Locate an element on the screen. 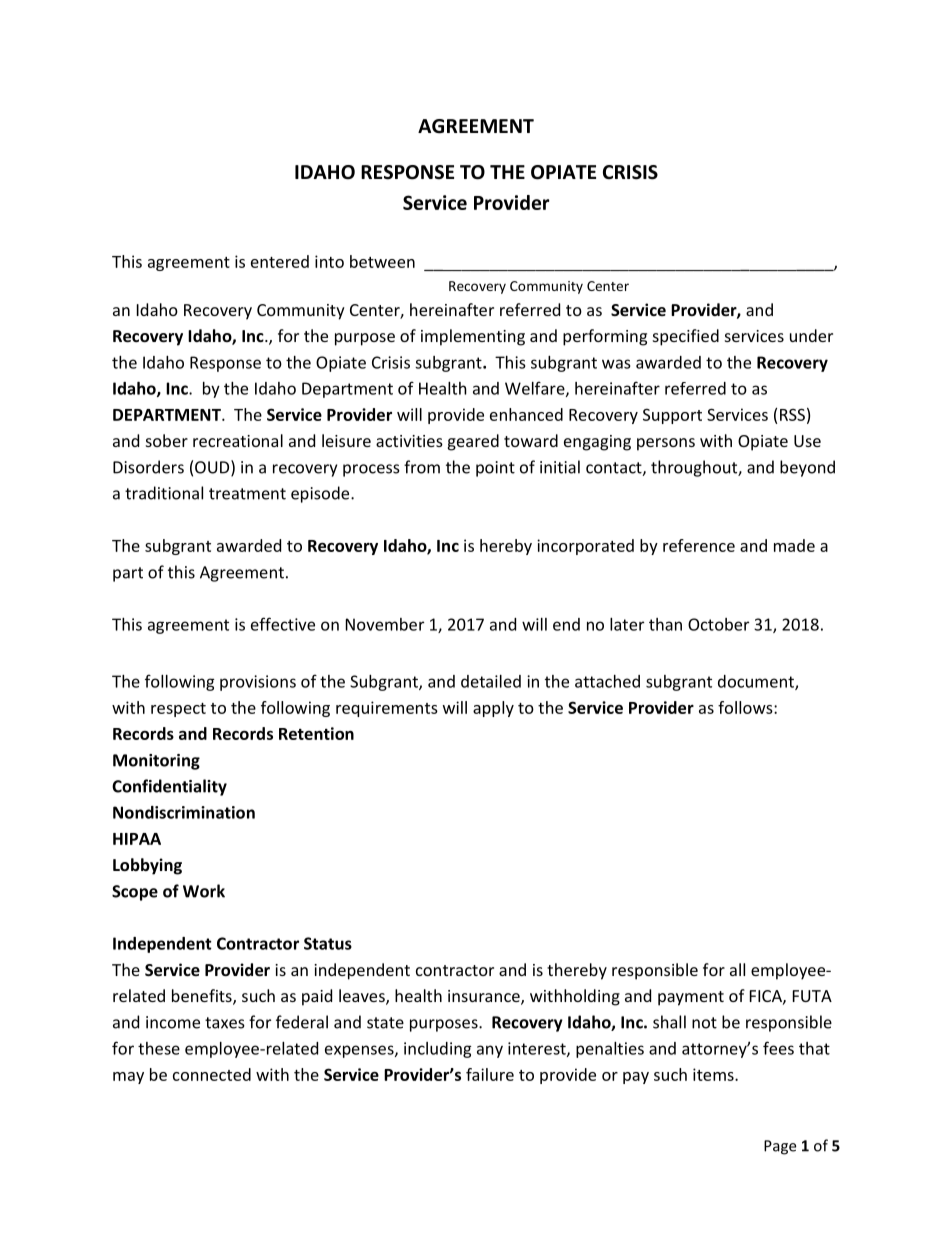 The image size is (952, 1233). entered is located at coordinates (280, 261).
